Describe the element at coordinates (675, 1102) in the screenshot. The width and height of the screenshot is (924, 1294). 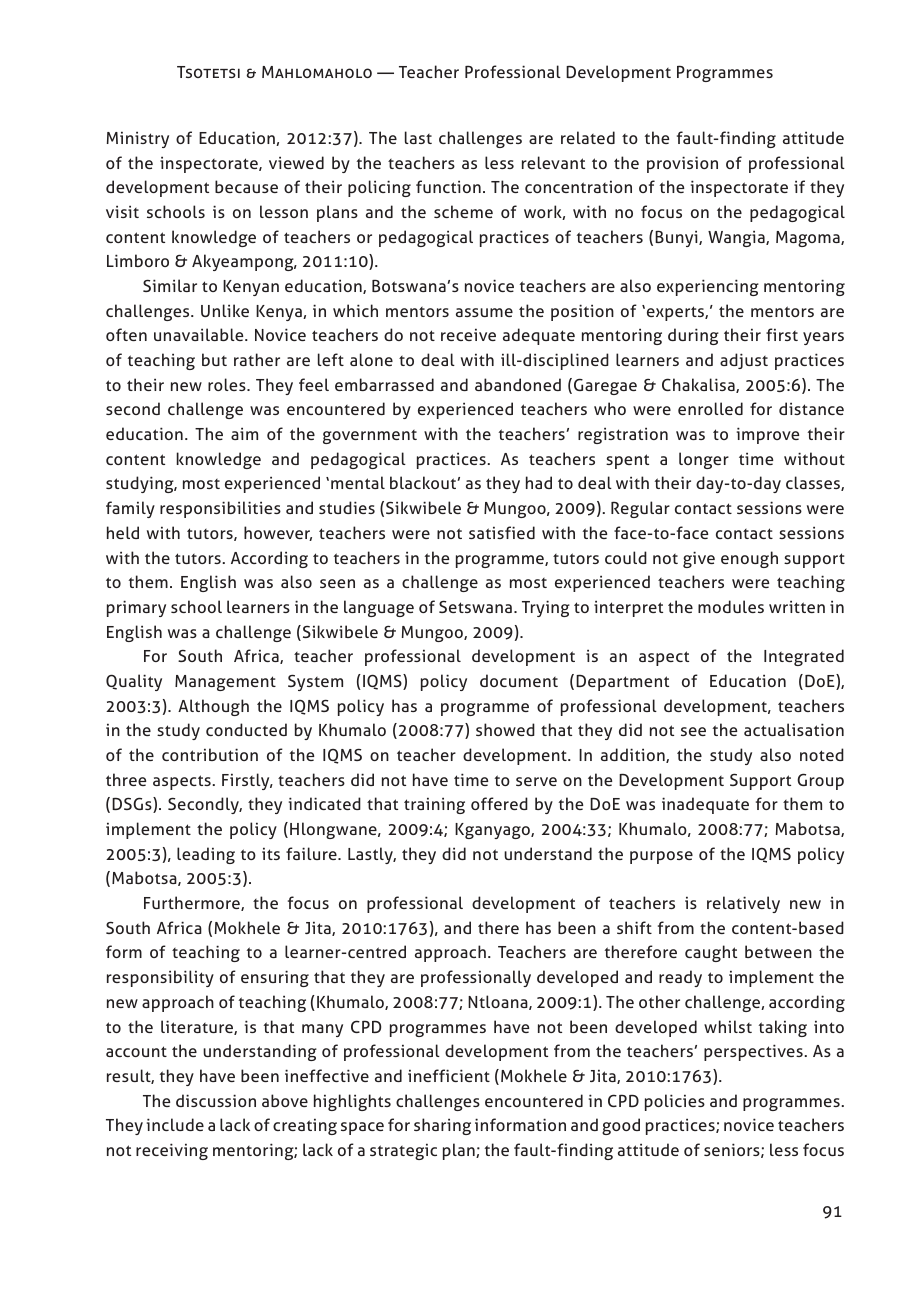
I see `policies` at that location.
